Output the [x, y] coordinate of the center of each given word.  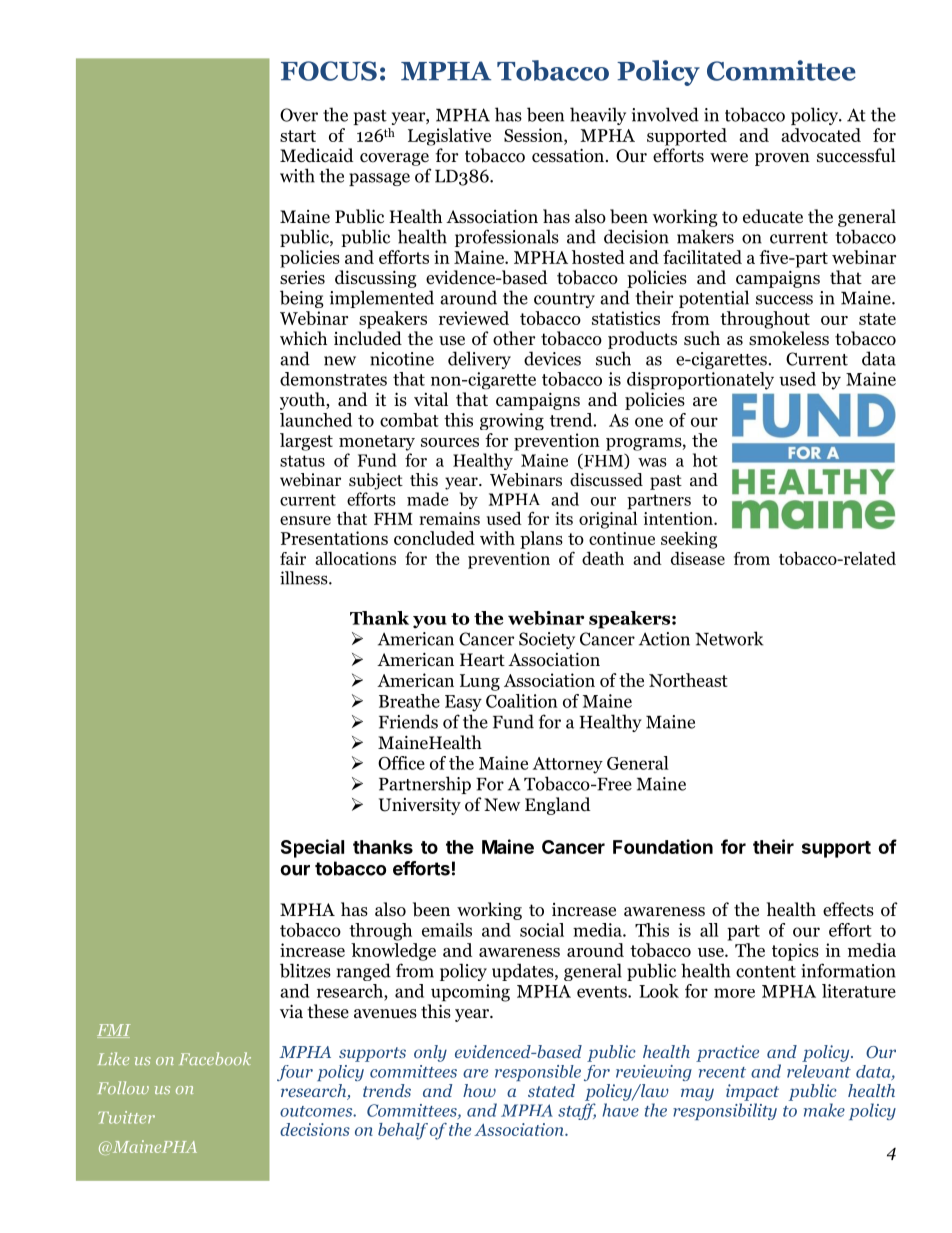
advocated [821, 135]
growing [512, 421]
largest [306, 442]
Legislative [449, 137]
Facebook [215, 1058]
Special [312, 848]
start [298, 136]
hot [705, 460]
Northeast [688, 680]
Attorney [568, 765]
